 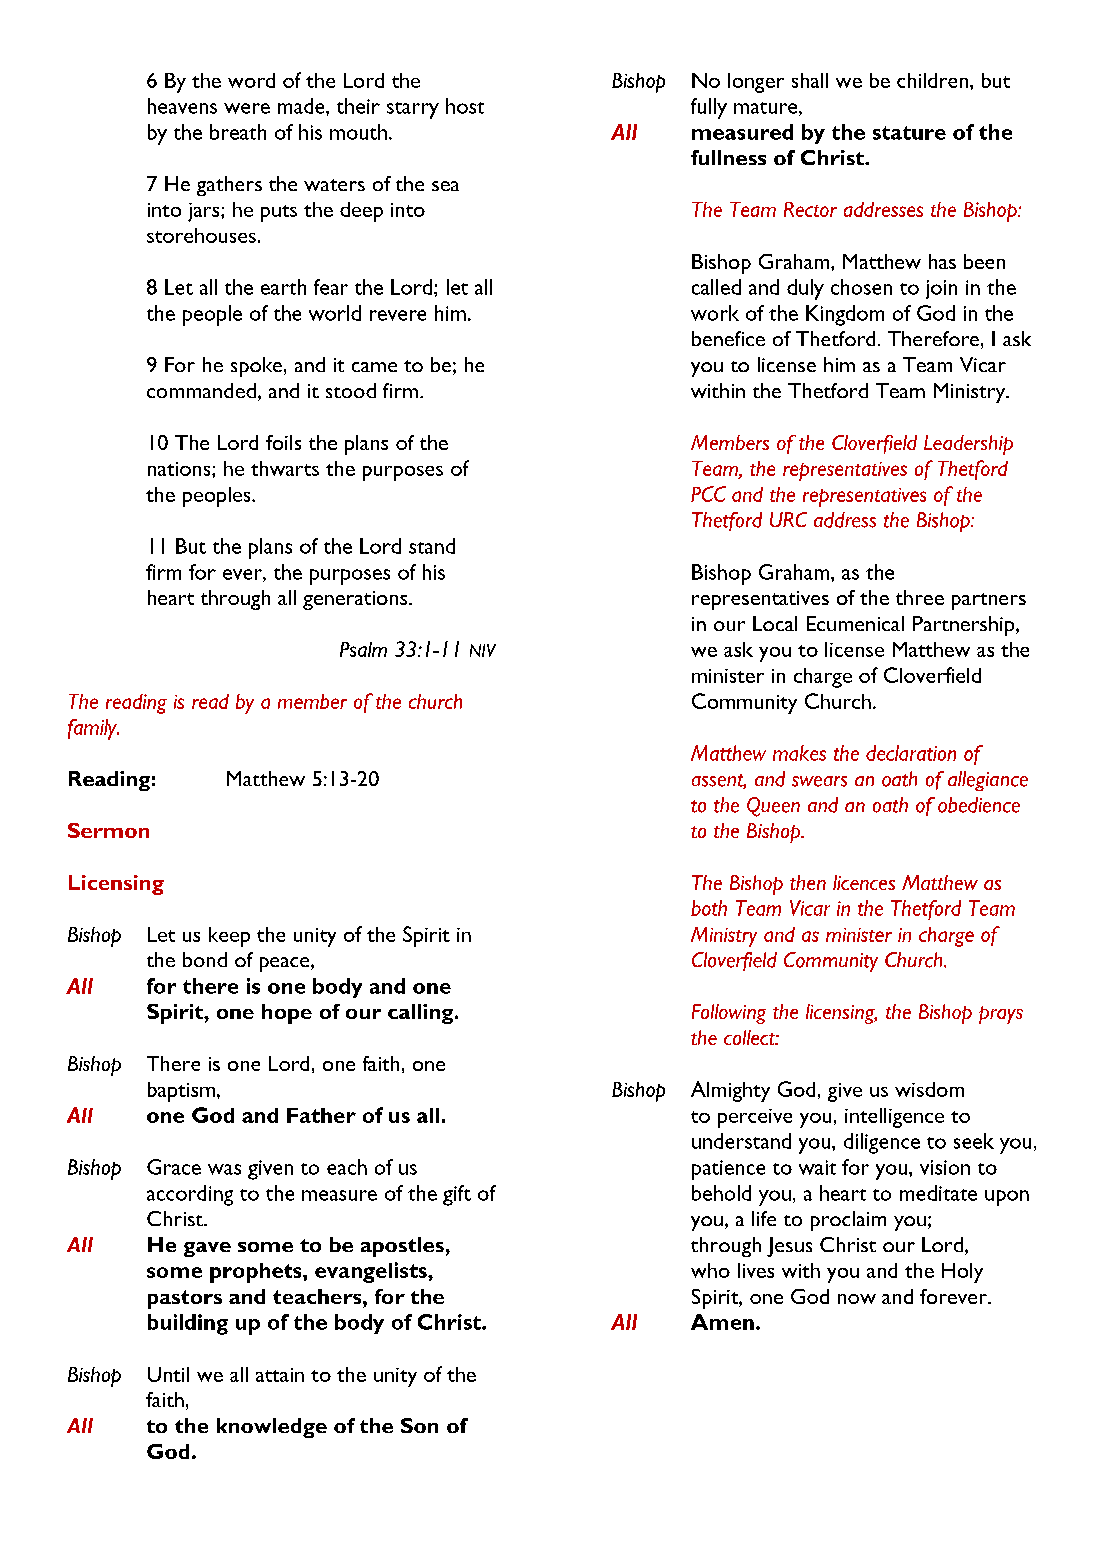 What do you see at coordinates (182, 106) in the image?
I see `heavens` at bounding box center [182, 106].
